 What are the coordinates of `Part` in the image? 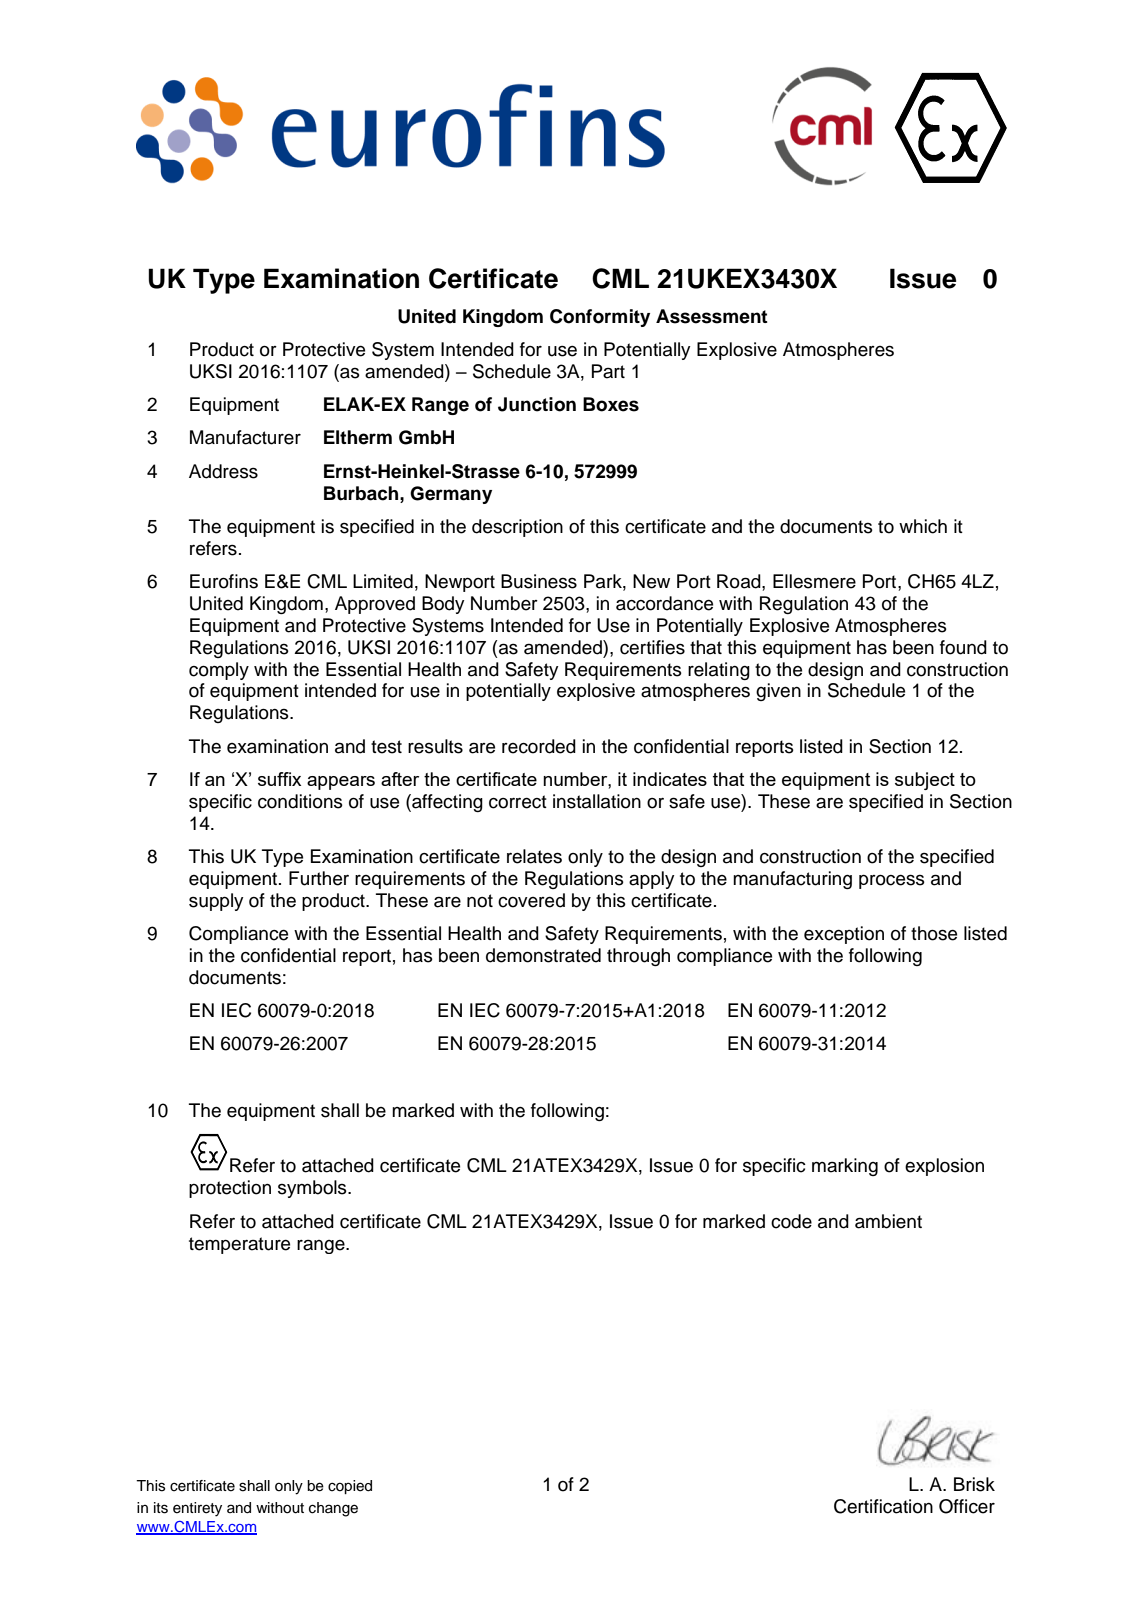 It's located at (608, 371).
